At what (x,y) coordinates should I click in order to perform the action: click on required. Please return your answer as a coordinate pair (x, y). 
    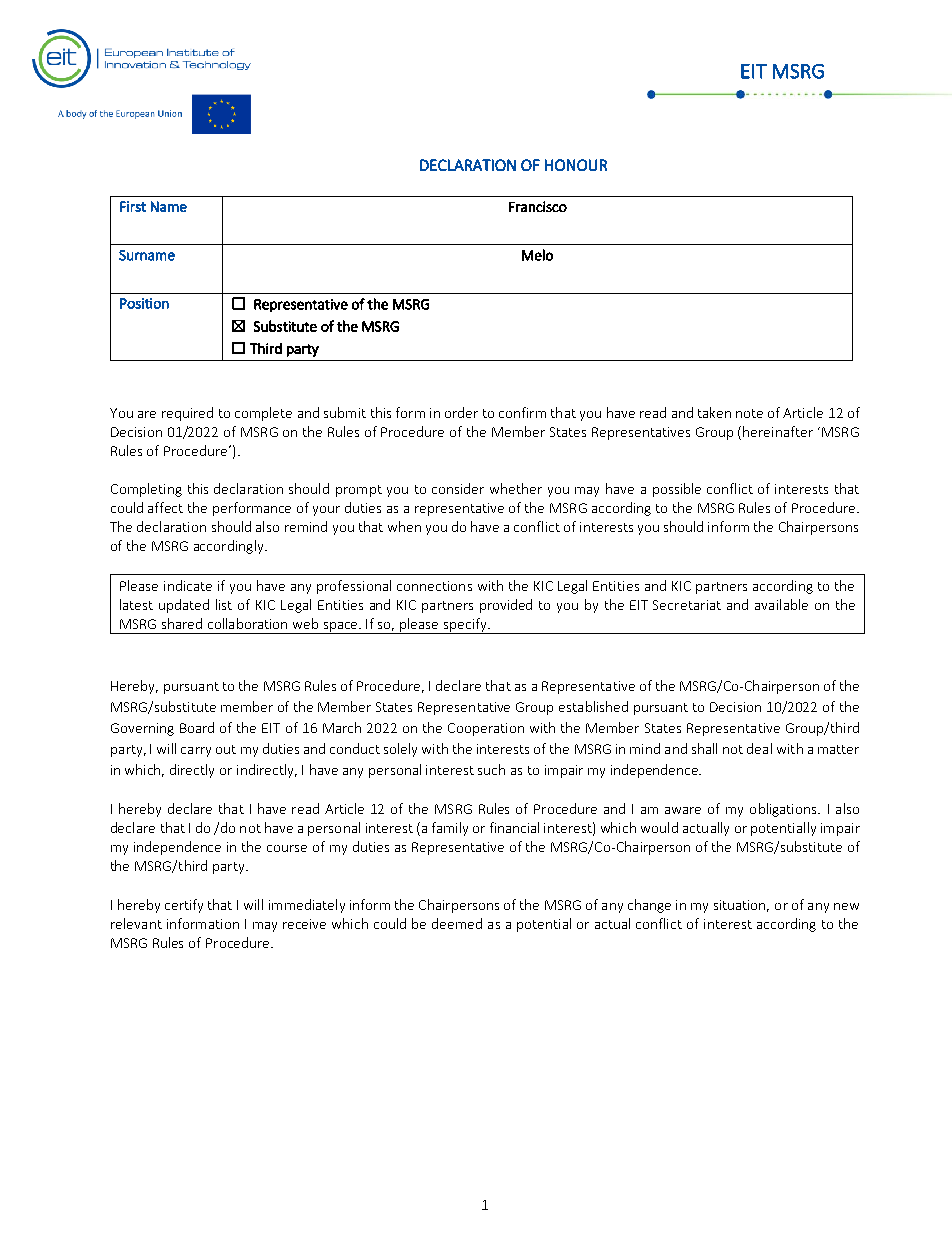
    Looking at the image, I should click on (187, 414).
